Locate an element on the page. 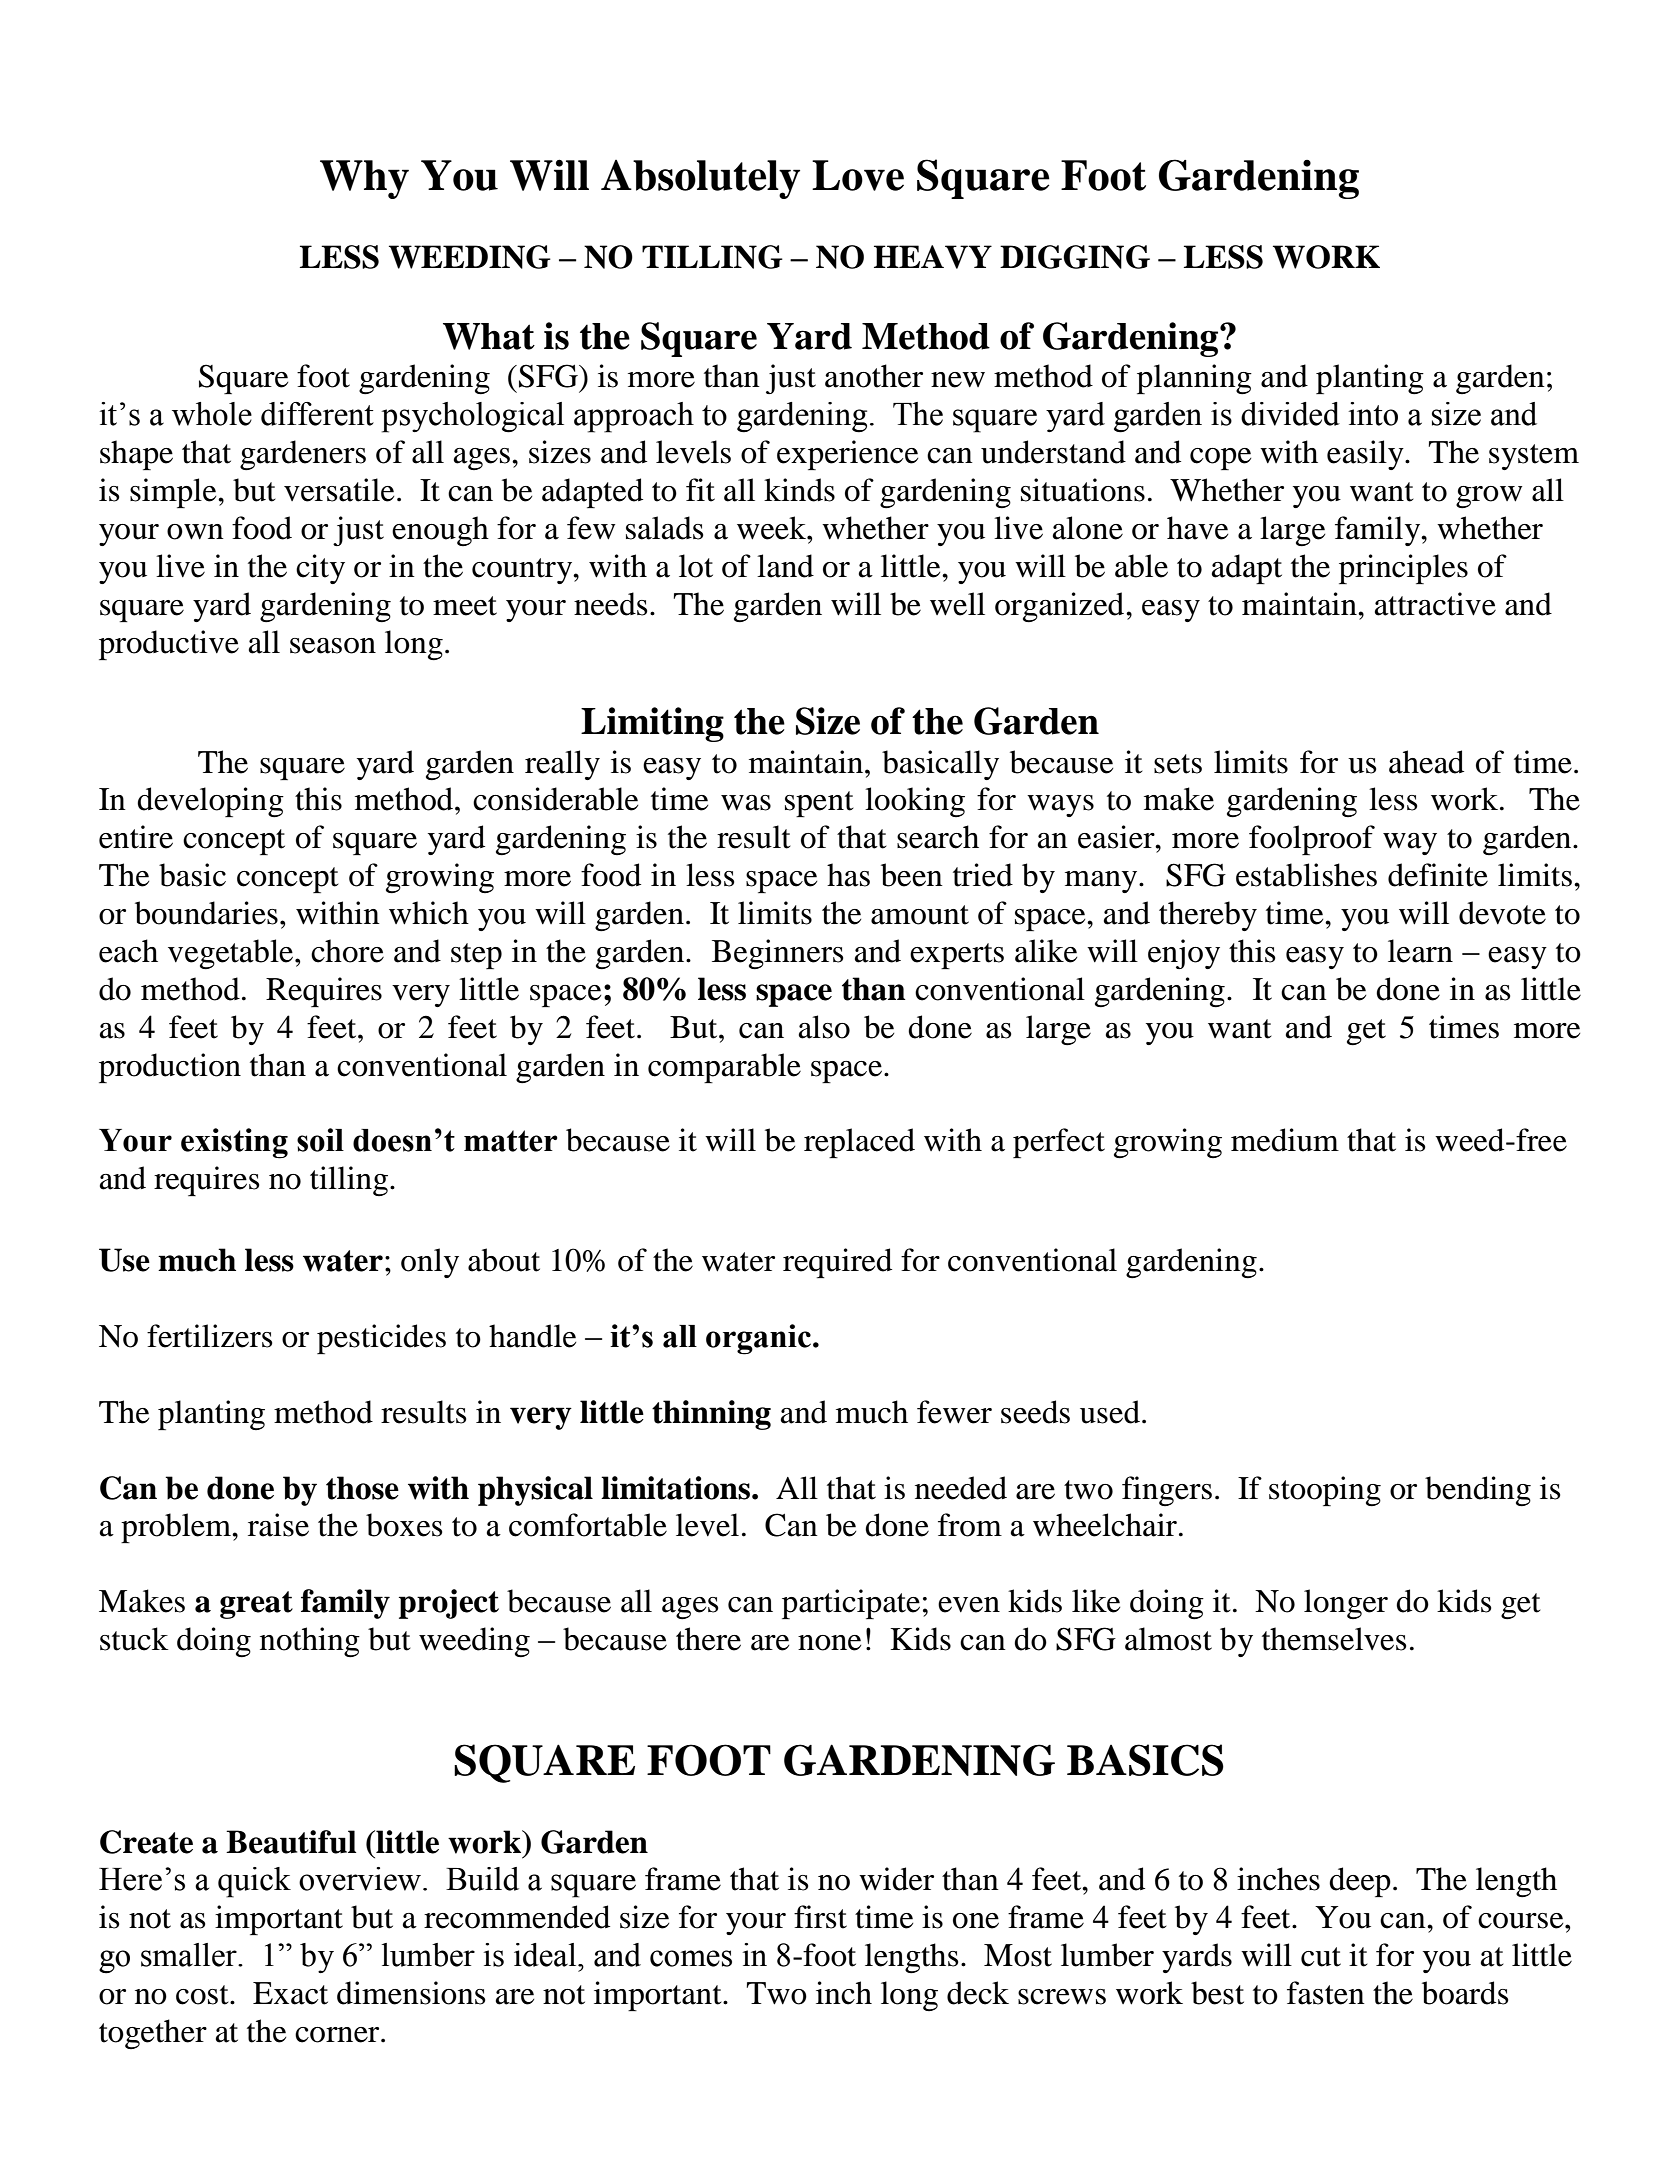 This page has height=2174, width=1680. medium is located at coordinates (1285, 1140).
